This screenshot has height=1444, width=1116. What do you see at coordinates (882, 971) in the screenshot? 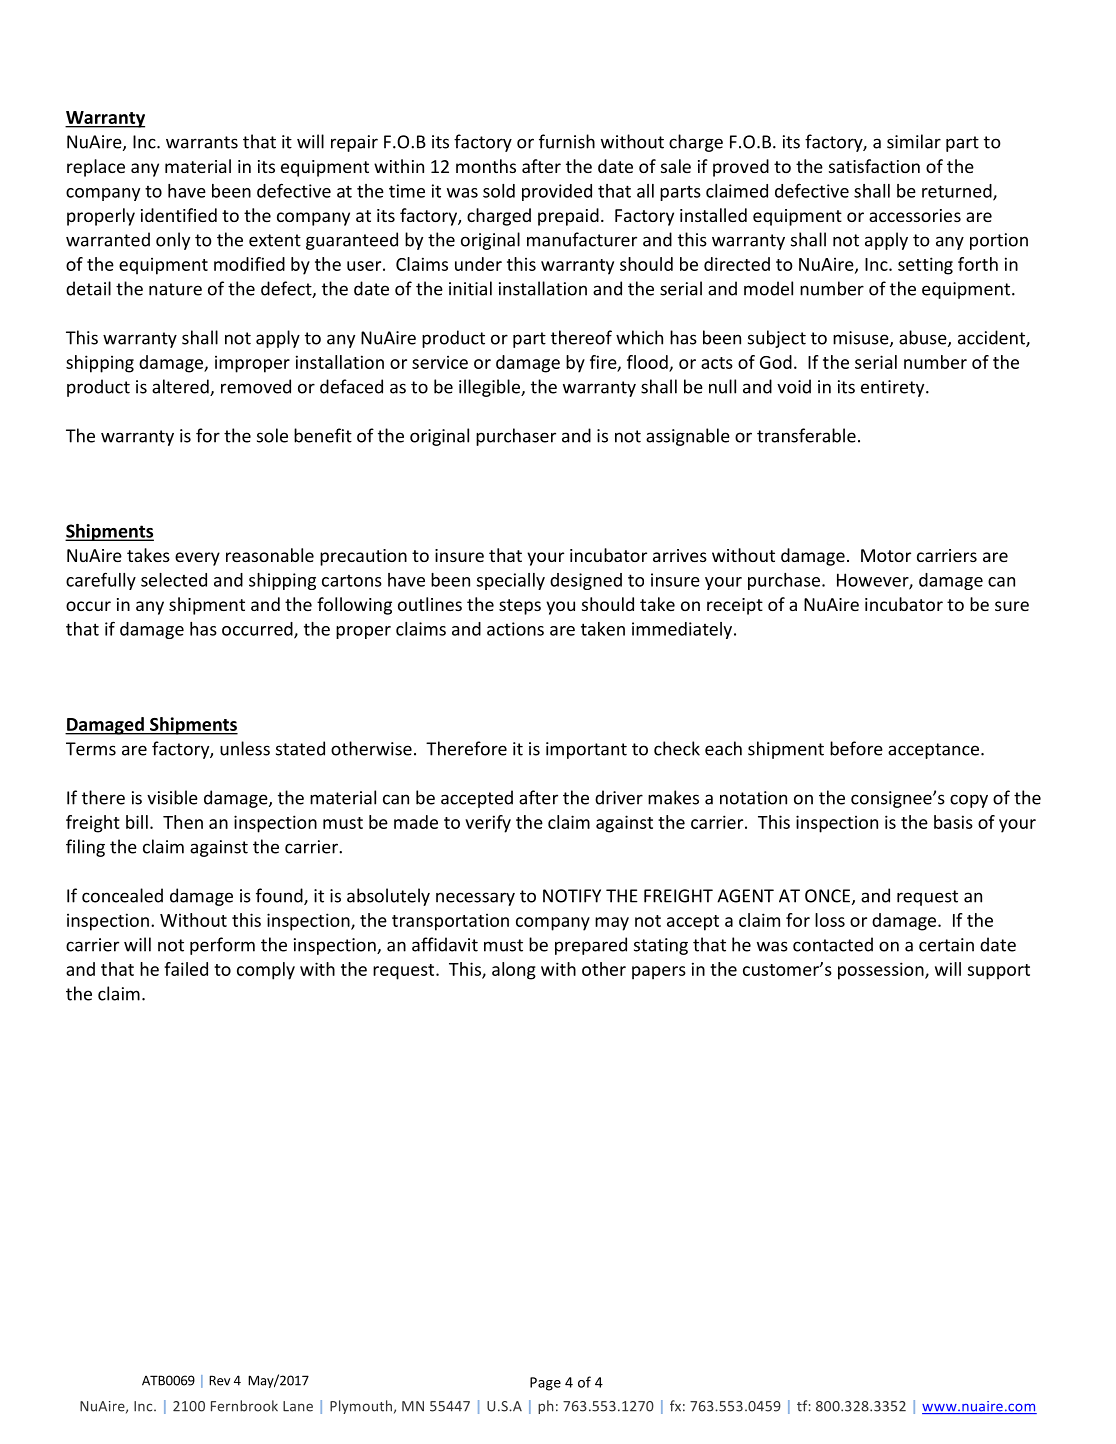
I see `possession` at bounding box center [882, 971].
